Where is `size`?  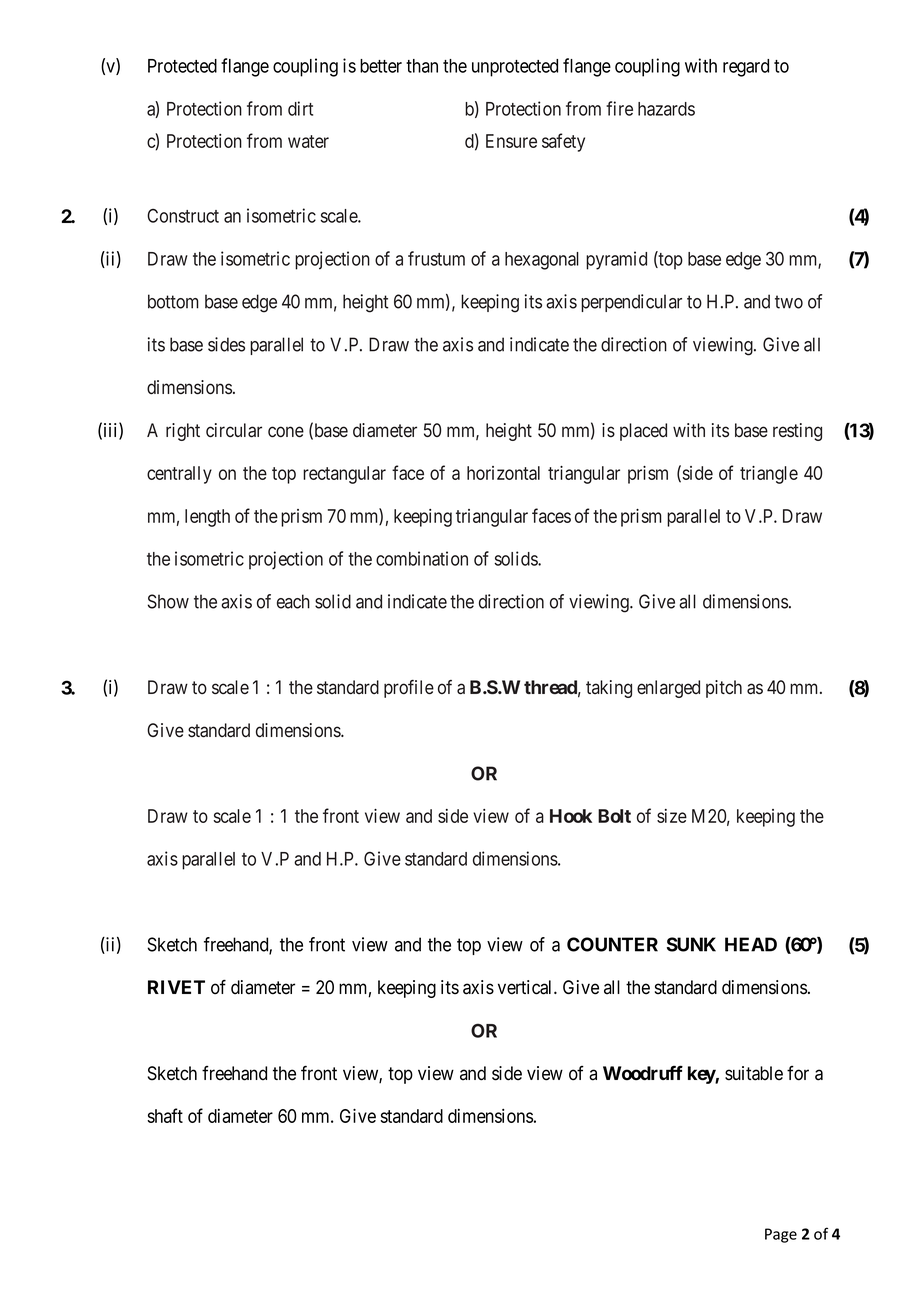 size is located at coordinates (672, 816).
